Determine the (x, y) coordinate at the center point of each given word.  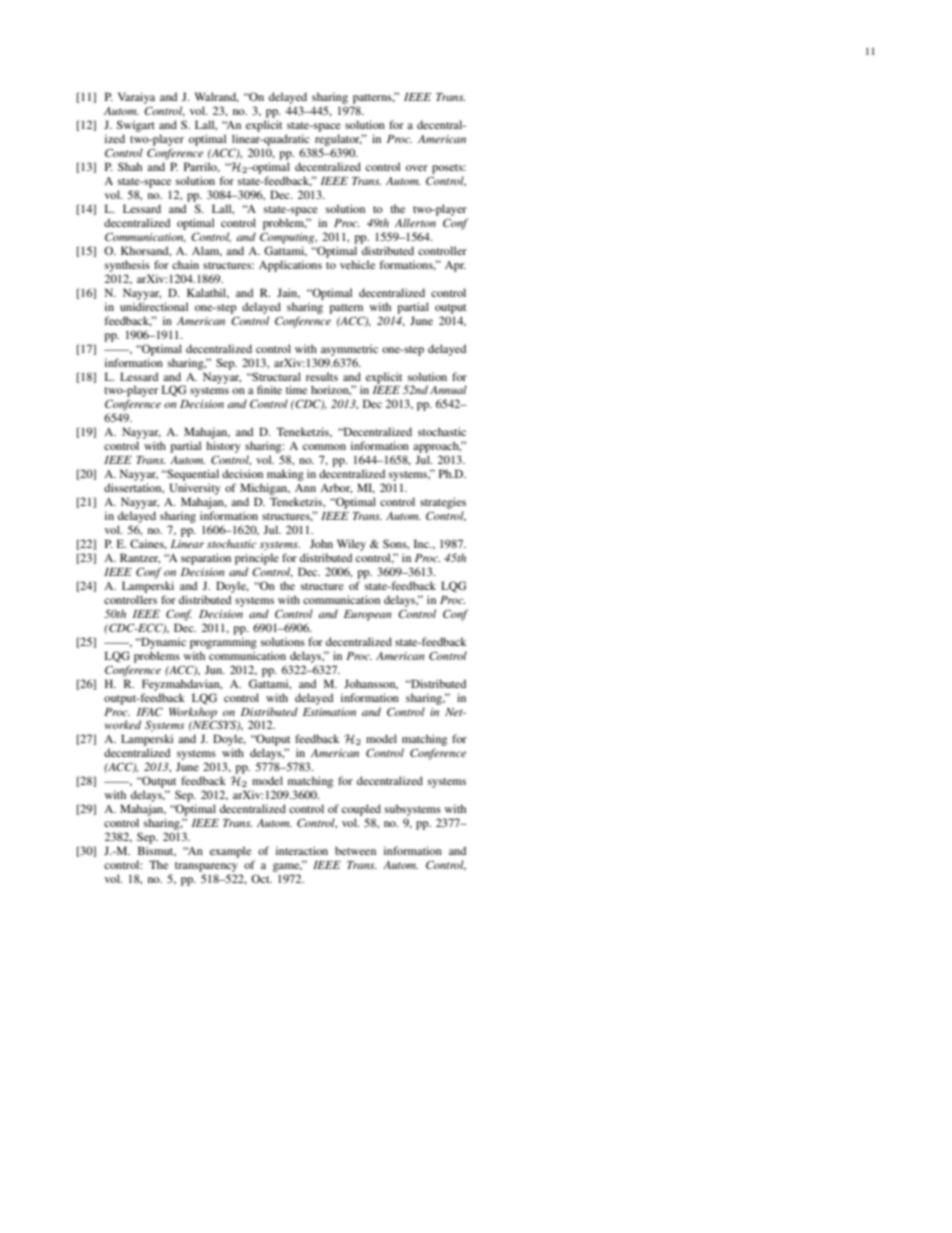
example (230, 852)
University (195, 489)
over (417, 168)
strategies (443, 503)
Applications (290, 266)
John (321, 543)
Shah (130, 166)
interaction (302, 850)
